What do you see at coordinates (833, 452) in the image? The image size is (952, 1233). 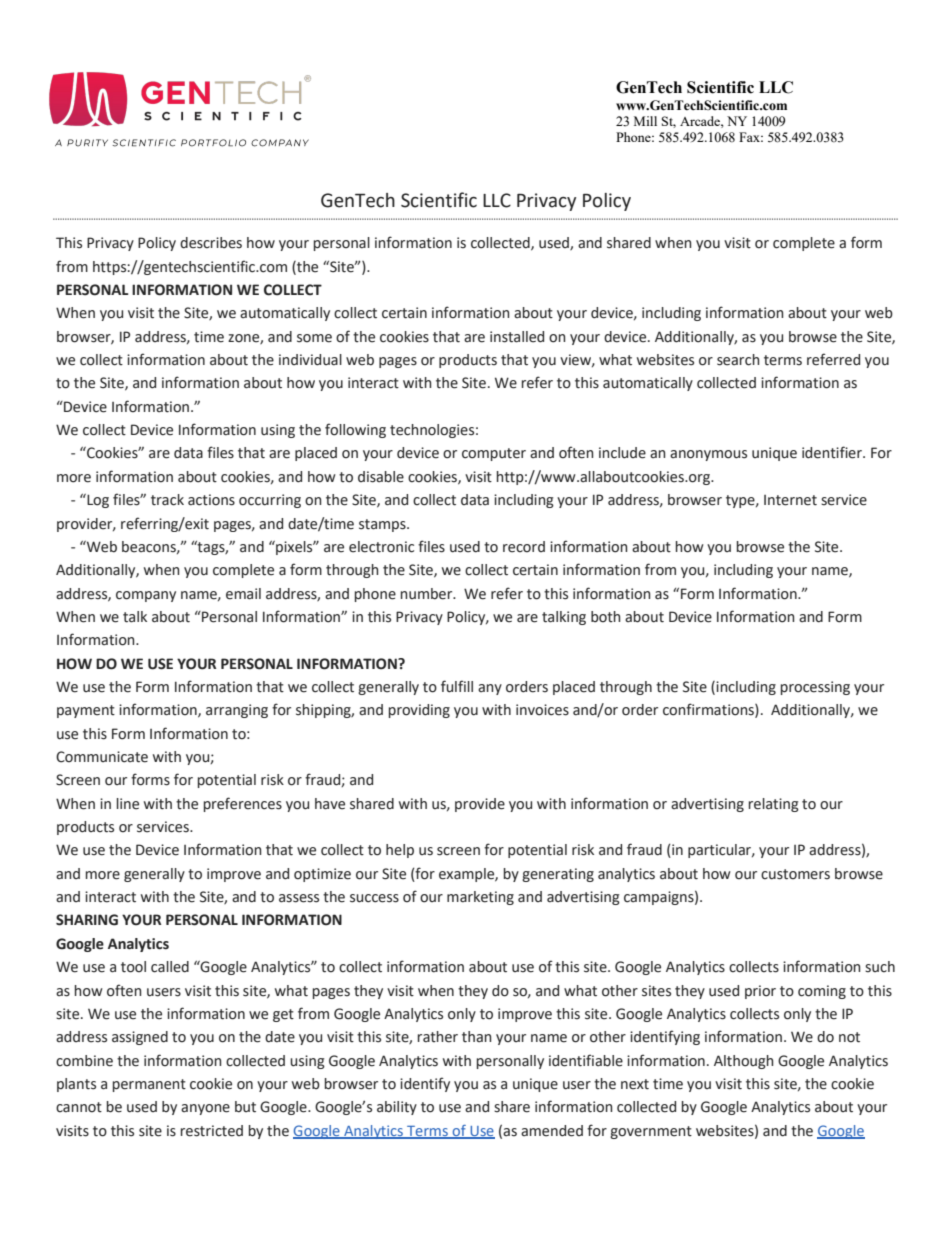 I see `identifier` at bounding box center [833, 452].
